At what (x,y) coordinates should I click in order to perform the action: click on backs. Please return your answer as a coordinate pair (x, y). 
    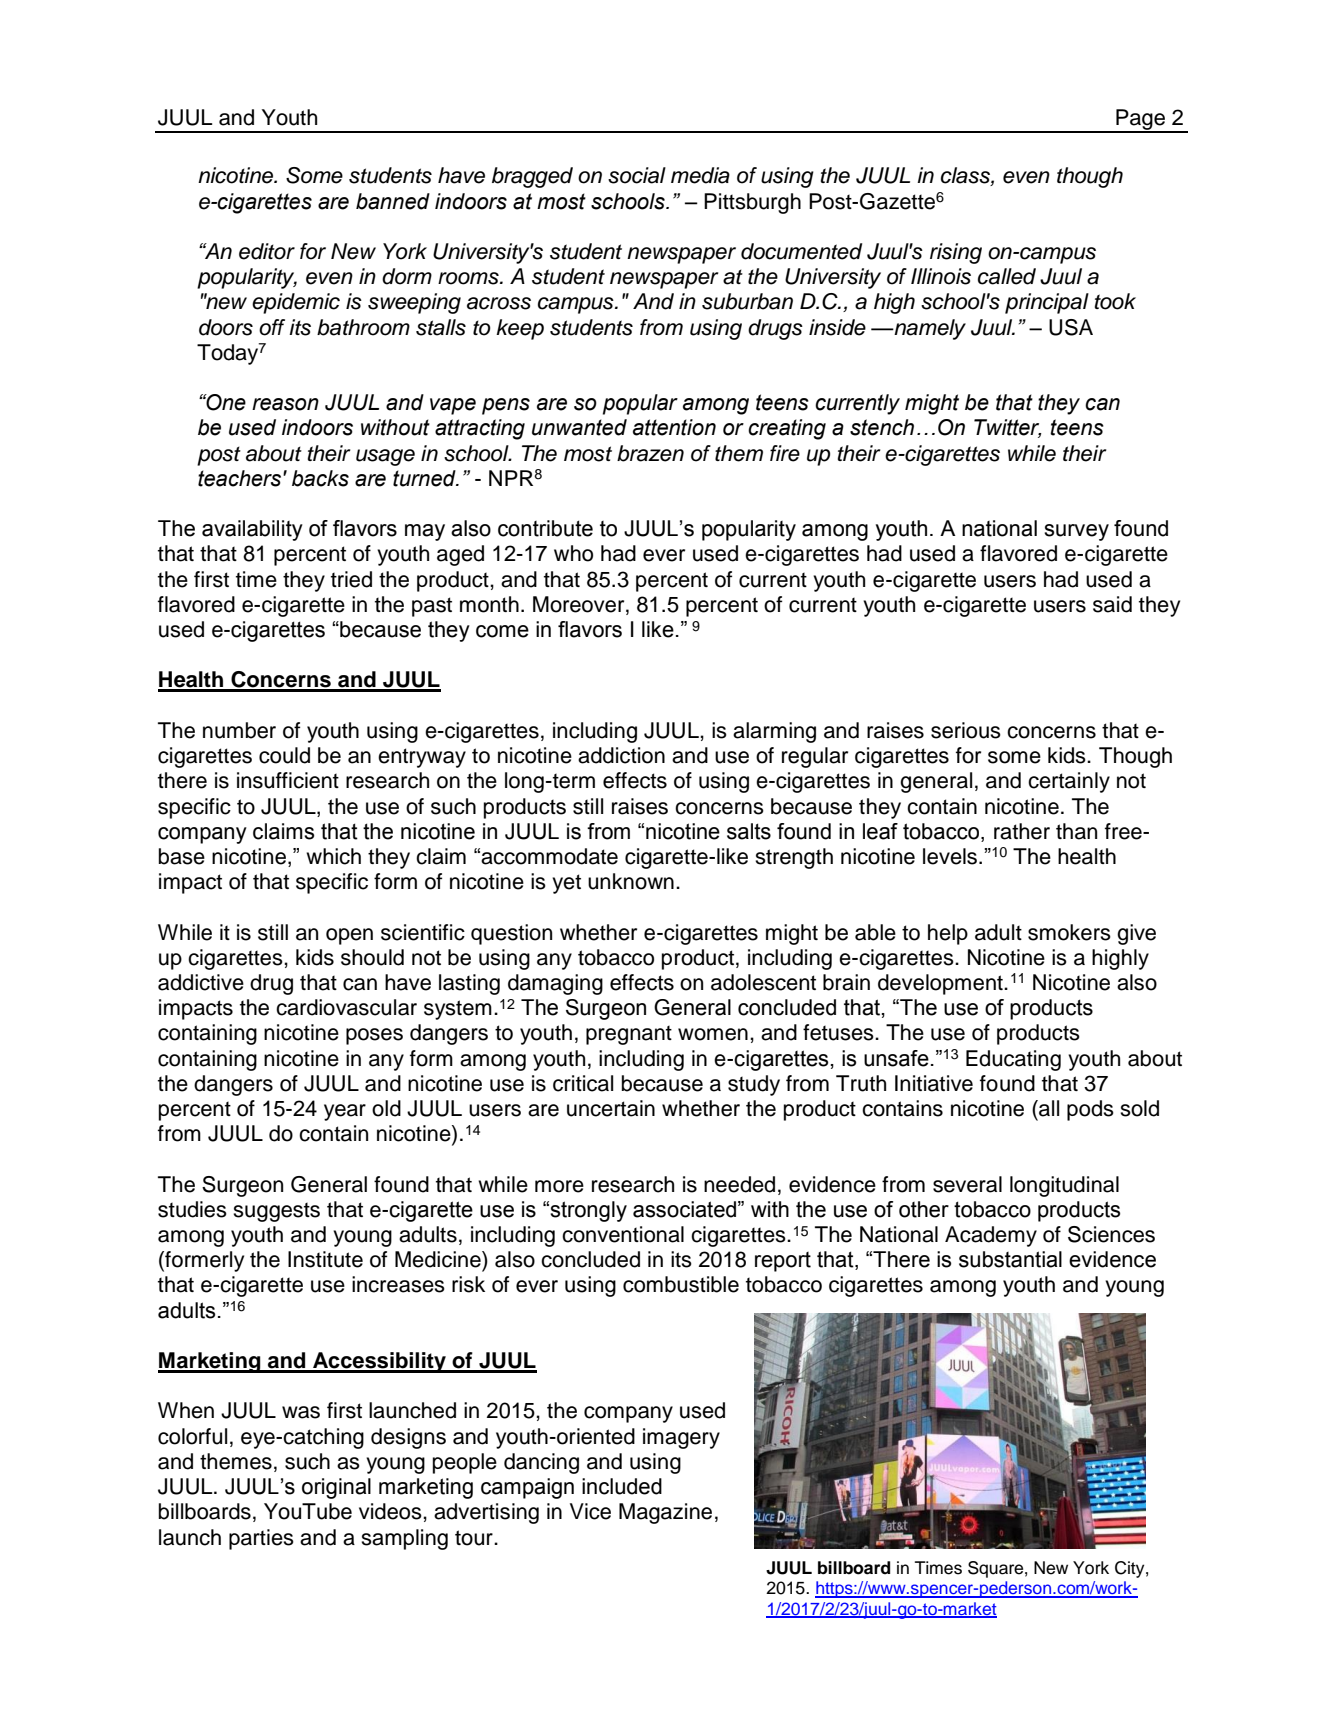
    Looking at the image, I should click on (320, 478).
